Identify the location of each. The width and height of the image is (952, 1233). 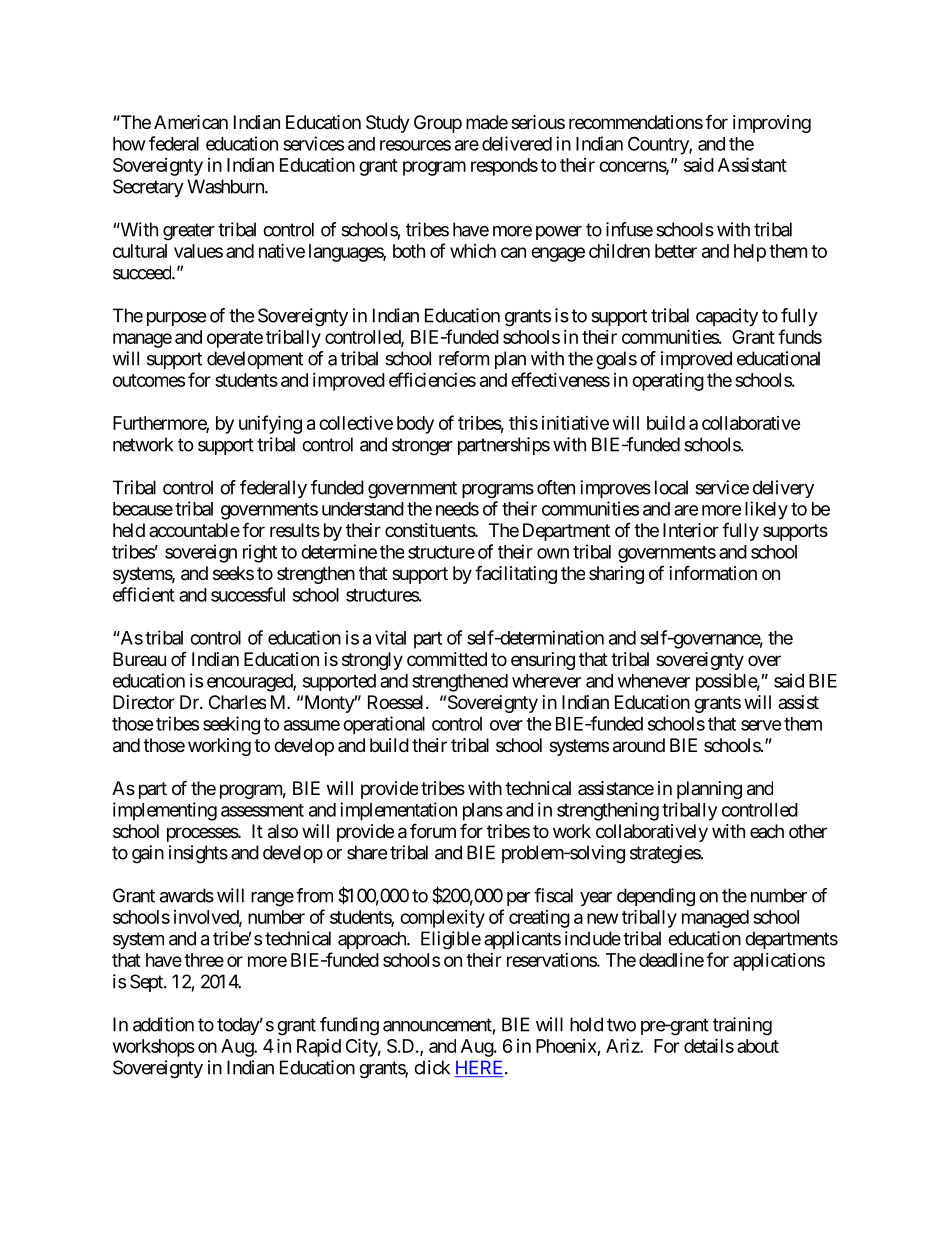
(767, 831).
